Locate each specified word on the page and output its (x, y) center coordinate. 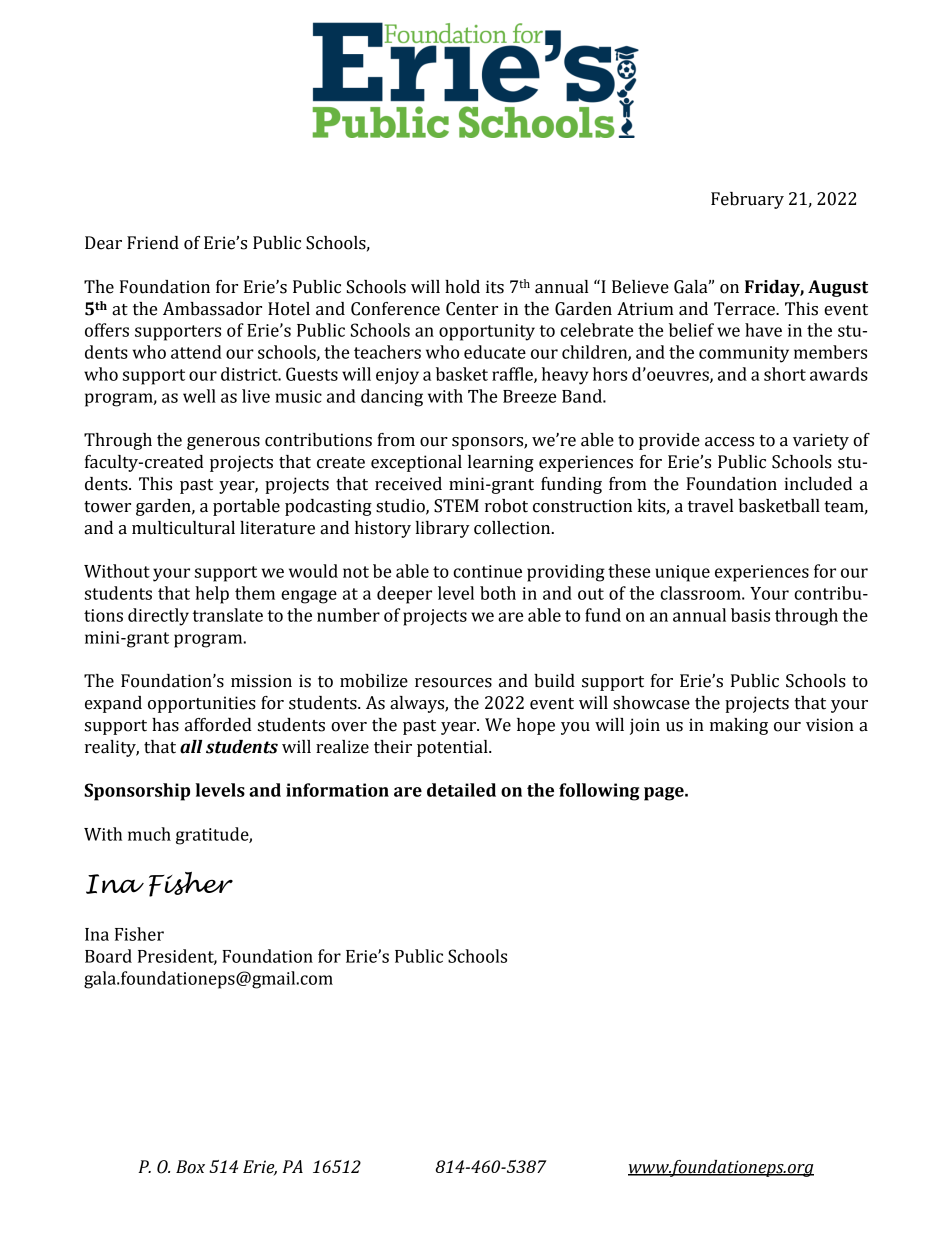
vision (830, 725)
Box (190, 1167)
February (747, 200)
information (337, 790)
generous (223, 443)
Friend (153, 243)
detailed (461, 790)
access (729, 442)
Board (108, 956)
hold (462, 287)
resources (453, 683)
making (739, 726)
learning (501, 463)
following (599, 792)
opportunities (202, 704)
